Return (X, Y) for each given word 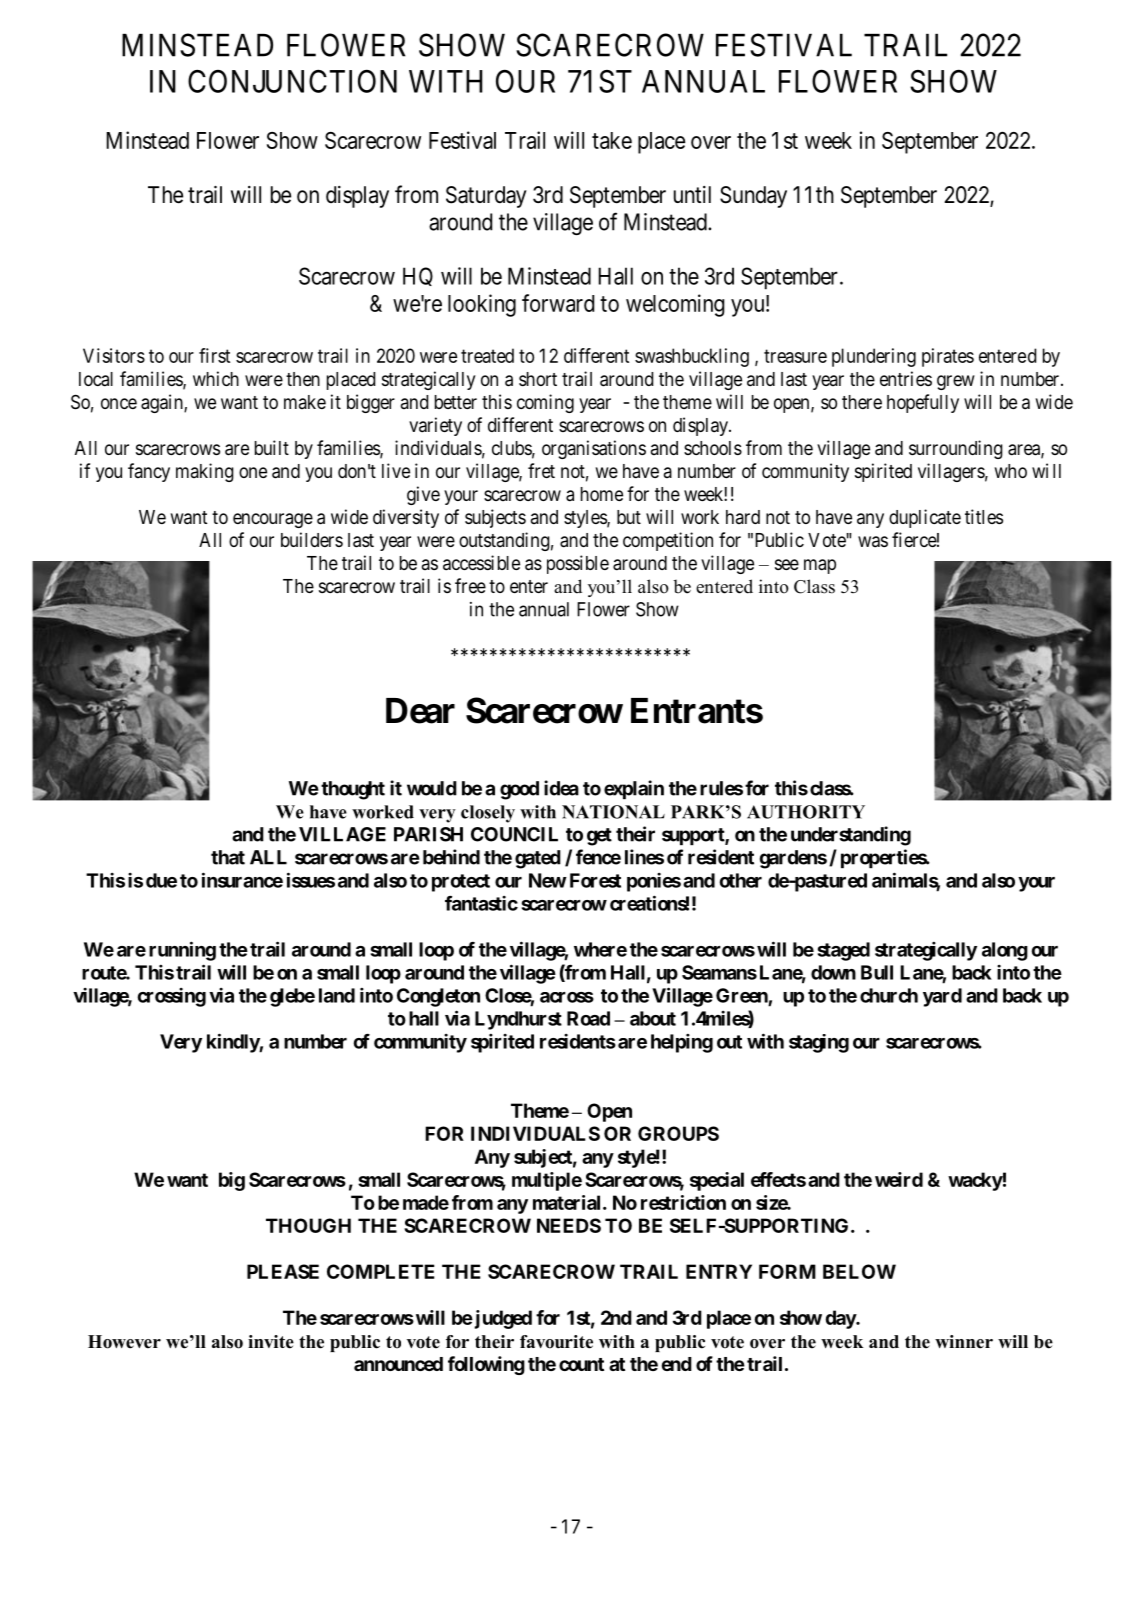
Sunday (753, 197)
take (612, 140)
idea (561, 788)
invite (271, 1342)
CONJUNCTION (292, 81)
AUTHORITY (806, 812)
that (228, 857)
